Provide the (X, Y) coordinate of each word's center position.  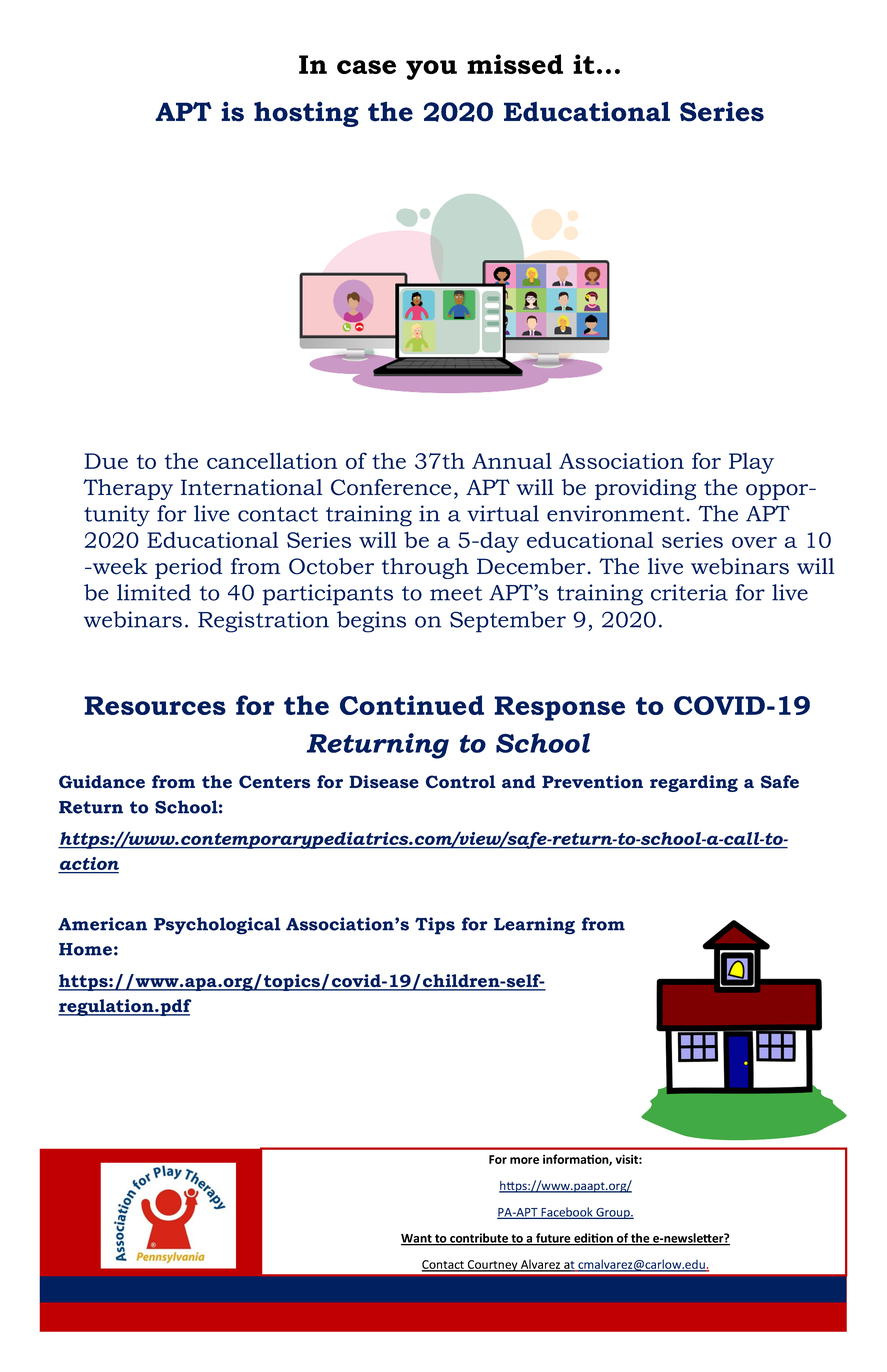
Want (417, 1239)
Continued (412, 705)
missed (515, 64)
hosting (306, 114)
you (431, 70)
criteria (689, 592)
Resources (155, 705)
